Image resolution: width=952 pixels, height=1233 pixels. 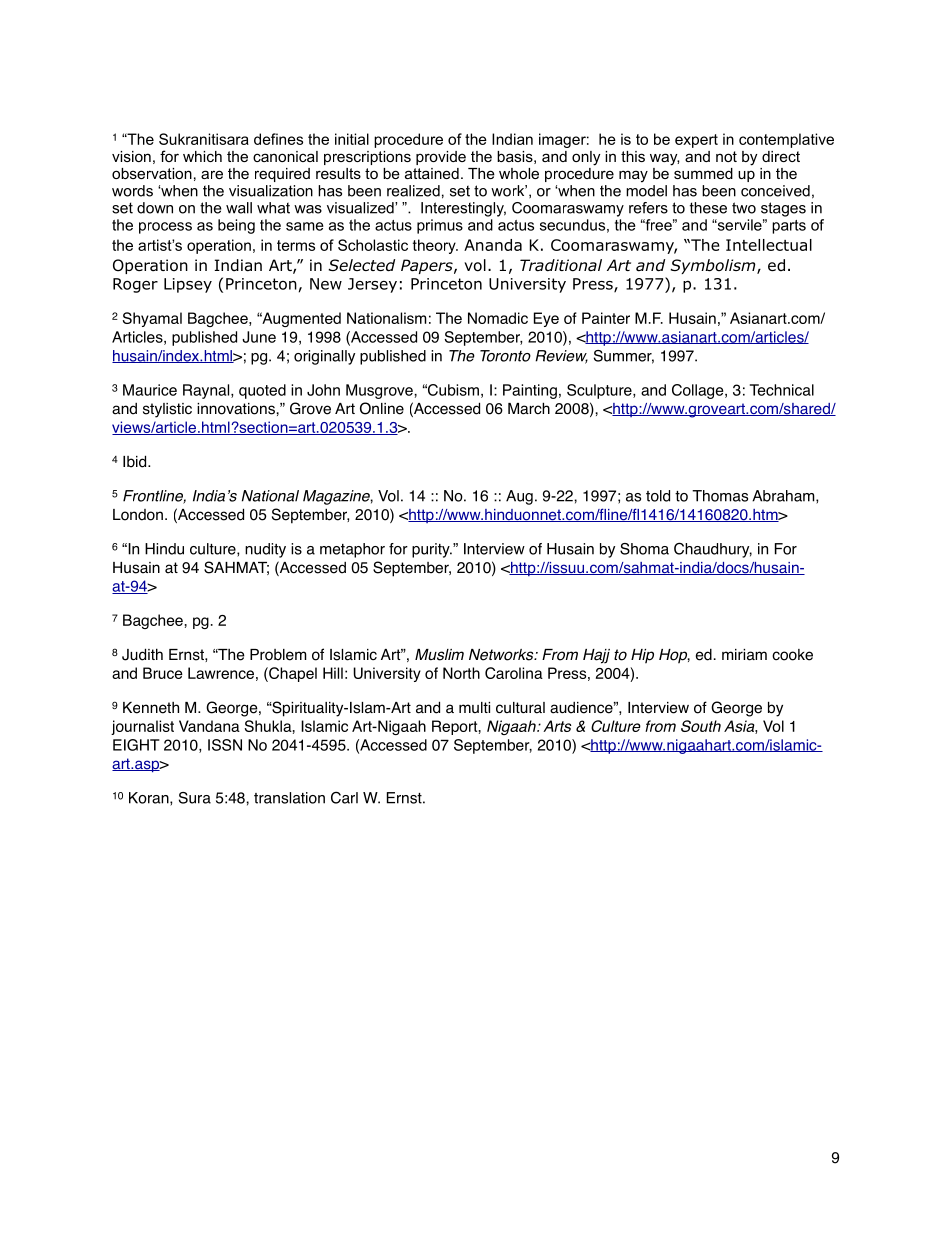 What do you see at coordinates (701, 726) in the screenshot?
I see `South` at bounding box center [701, 726].
